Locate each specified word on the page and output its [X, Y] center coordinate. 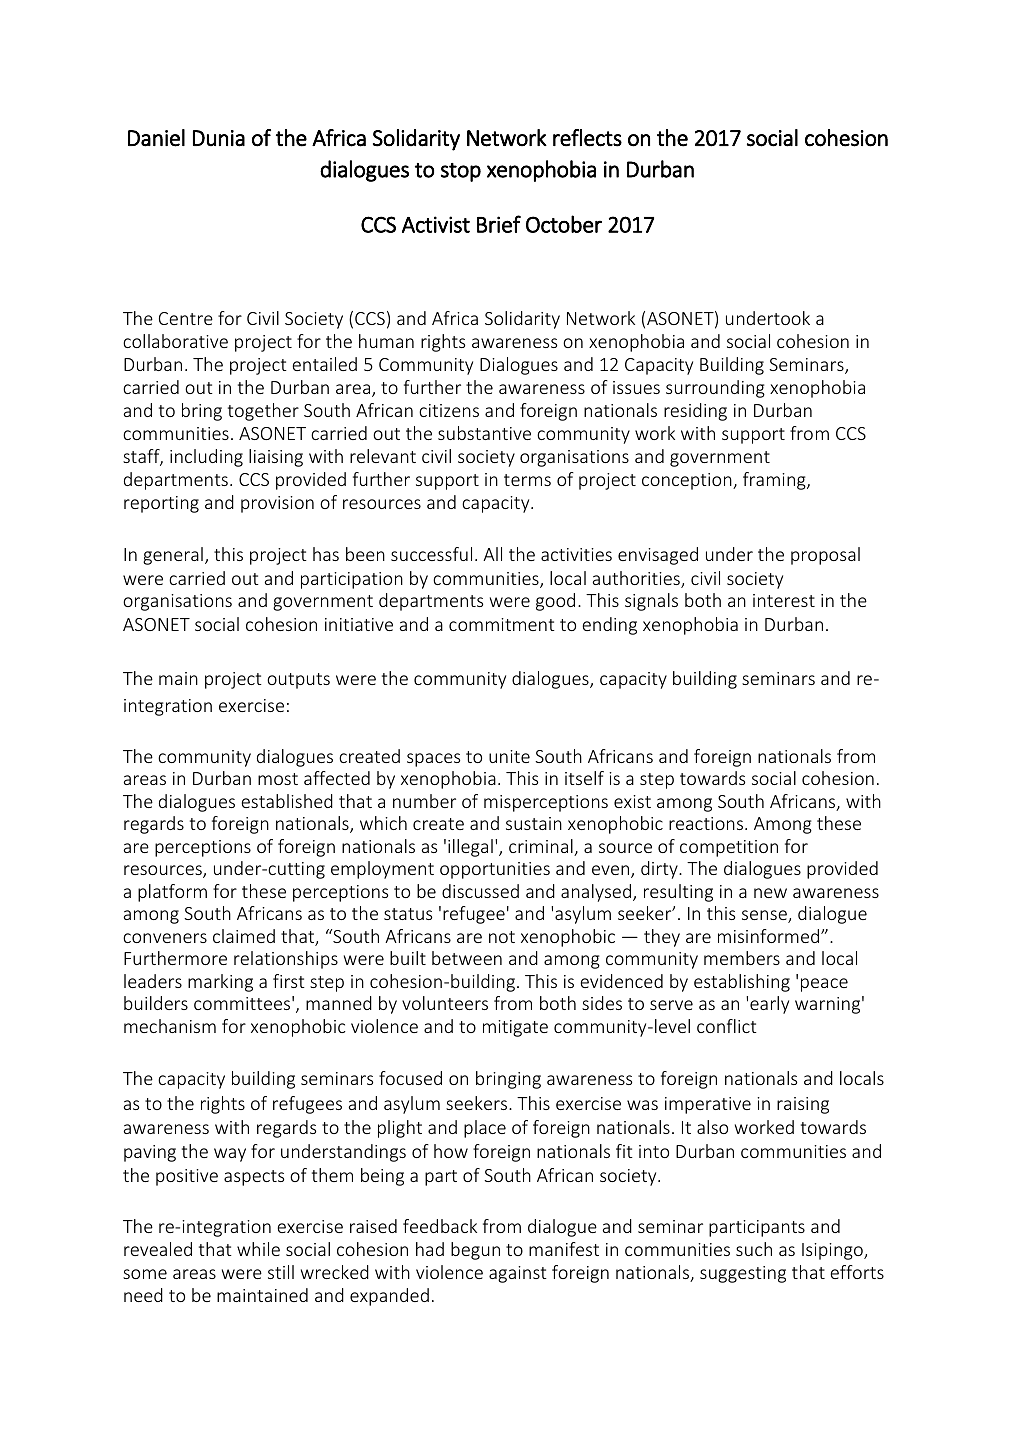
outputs [298, 681]
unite [509, 756]
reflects [587, 138]
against [518, 1274]
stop [461, 172]
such [754, 1249]
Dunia [219, 138]
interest [784, 600]
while [258, 1249]
